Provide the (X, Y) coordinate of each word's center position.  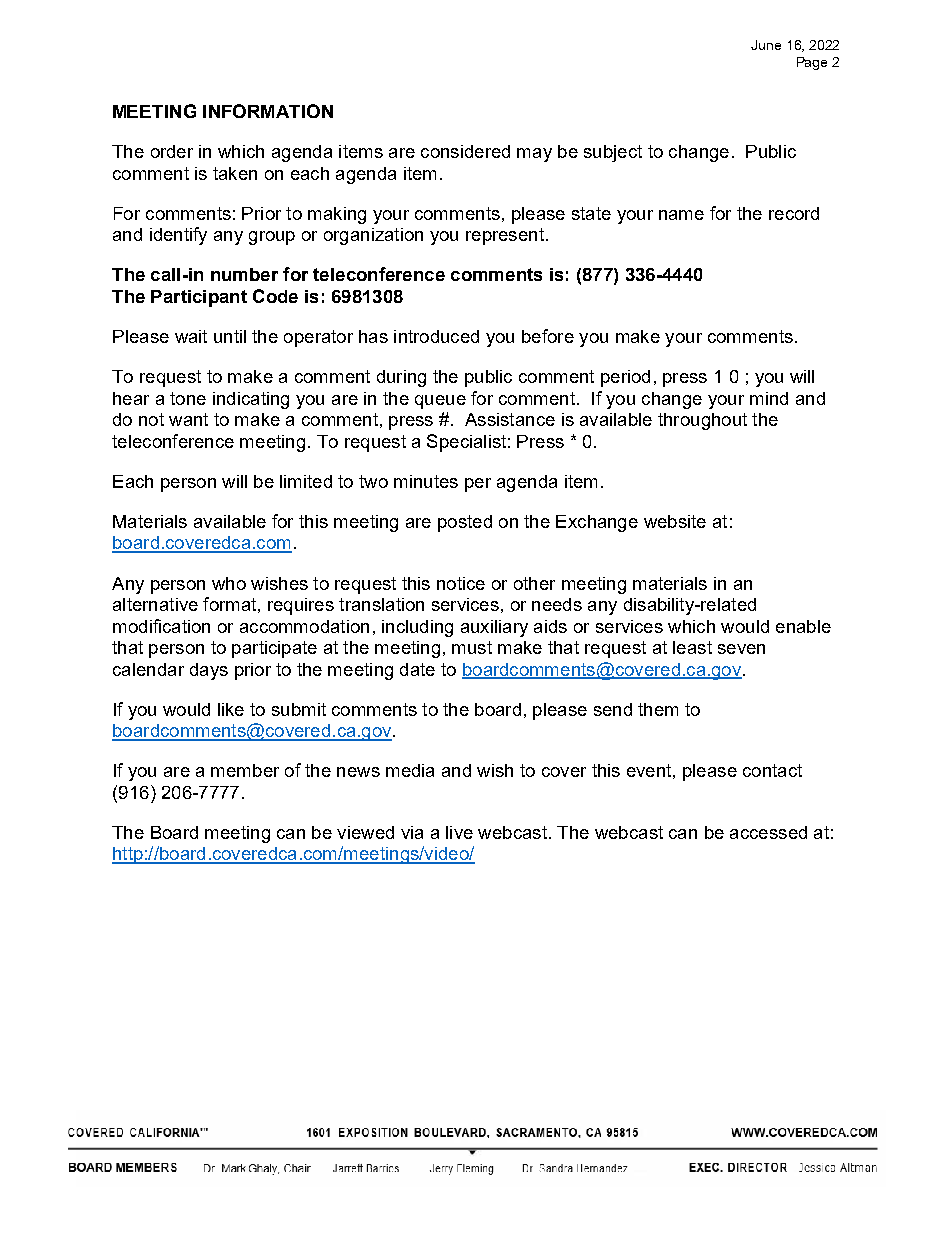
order (172, 151)
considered (465, 151)
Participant (199, 298)
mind (769, 398)
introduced (436, 336)
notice (461, 583)
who (229, 583)
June (766, 45)
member (245, 770)
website (675, 521)
